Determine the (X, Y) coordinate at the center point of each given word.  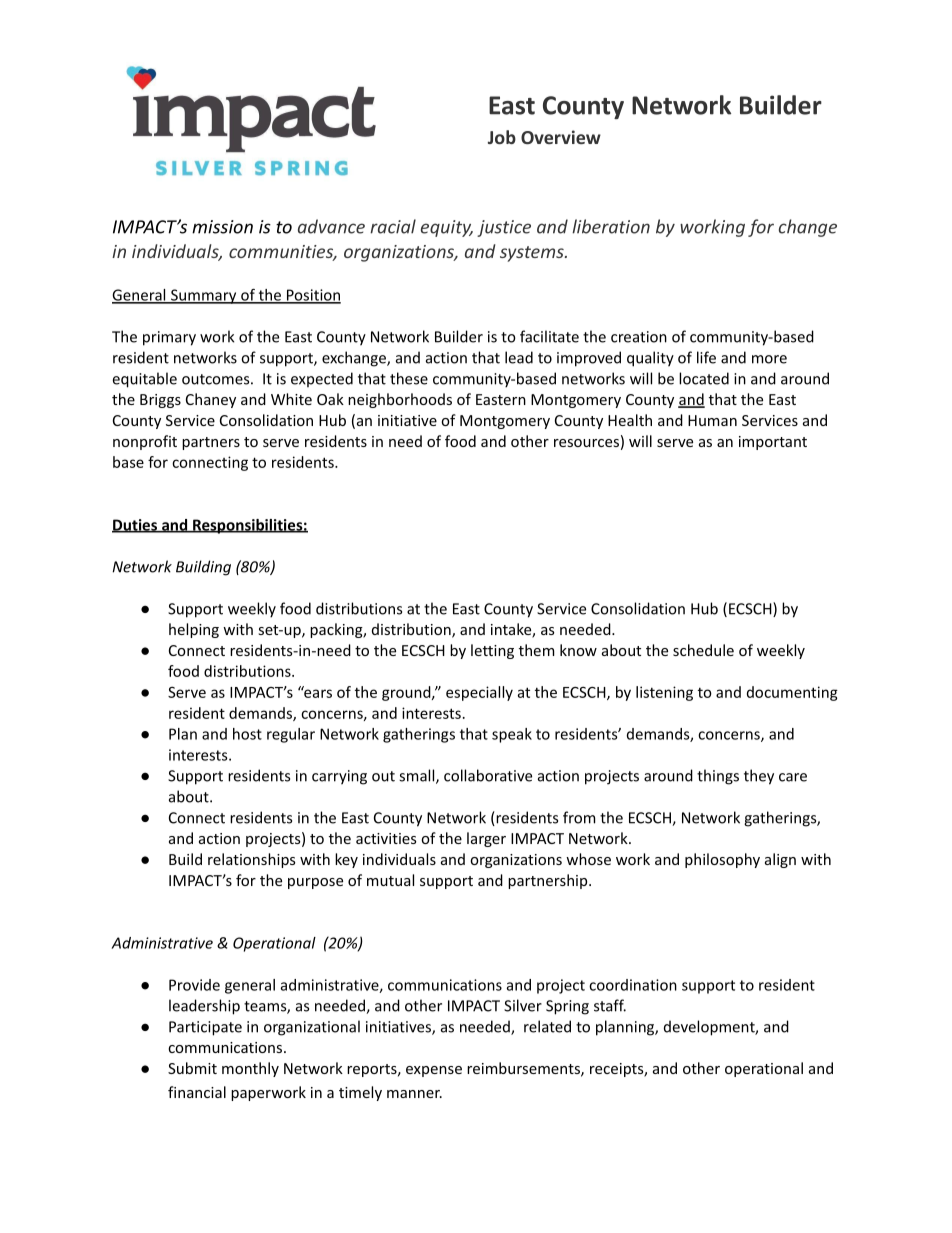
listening (664, 693)
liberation (611, 226)
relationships (251, 860)
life (706, 357)
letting (492, 651)
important (773, 443)
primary (169, 338)
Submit (192, 1068)
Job (502, 137)
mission (222, 227)
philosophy (722, 860)
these (409, 378)
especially (479, 693)
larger (486, 839)
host (247, 734)
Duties (135, 526)
